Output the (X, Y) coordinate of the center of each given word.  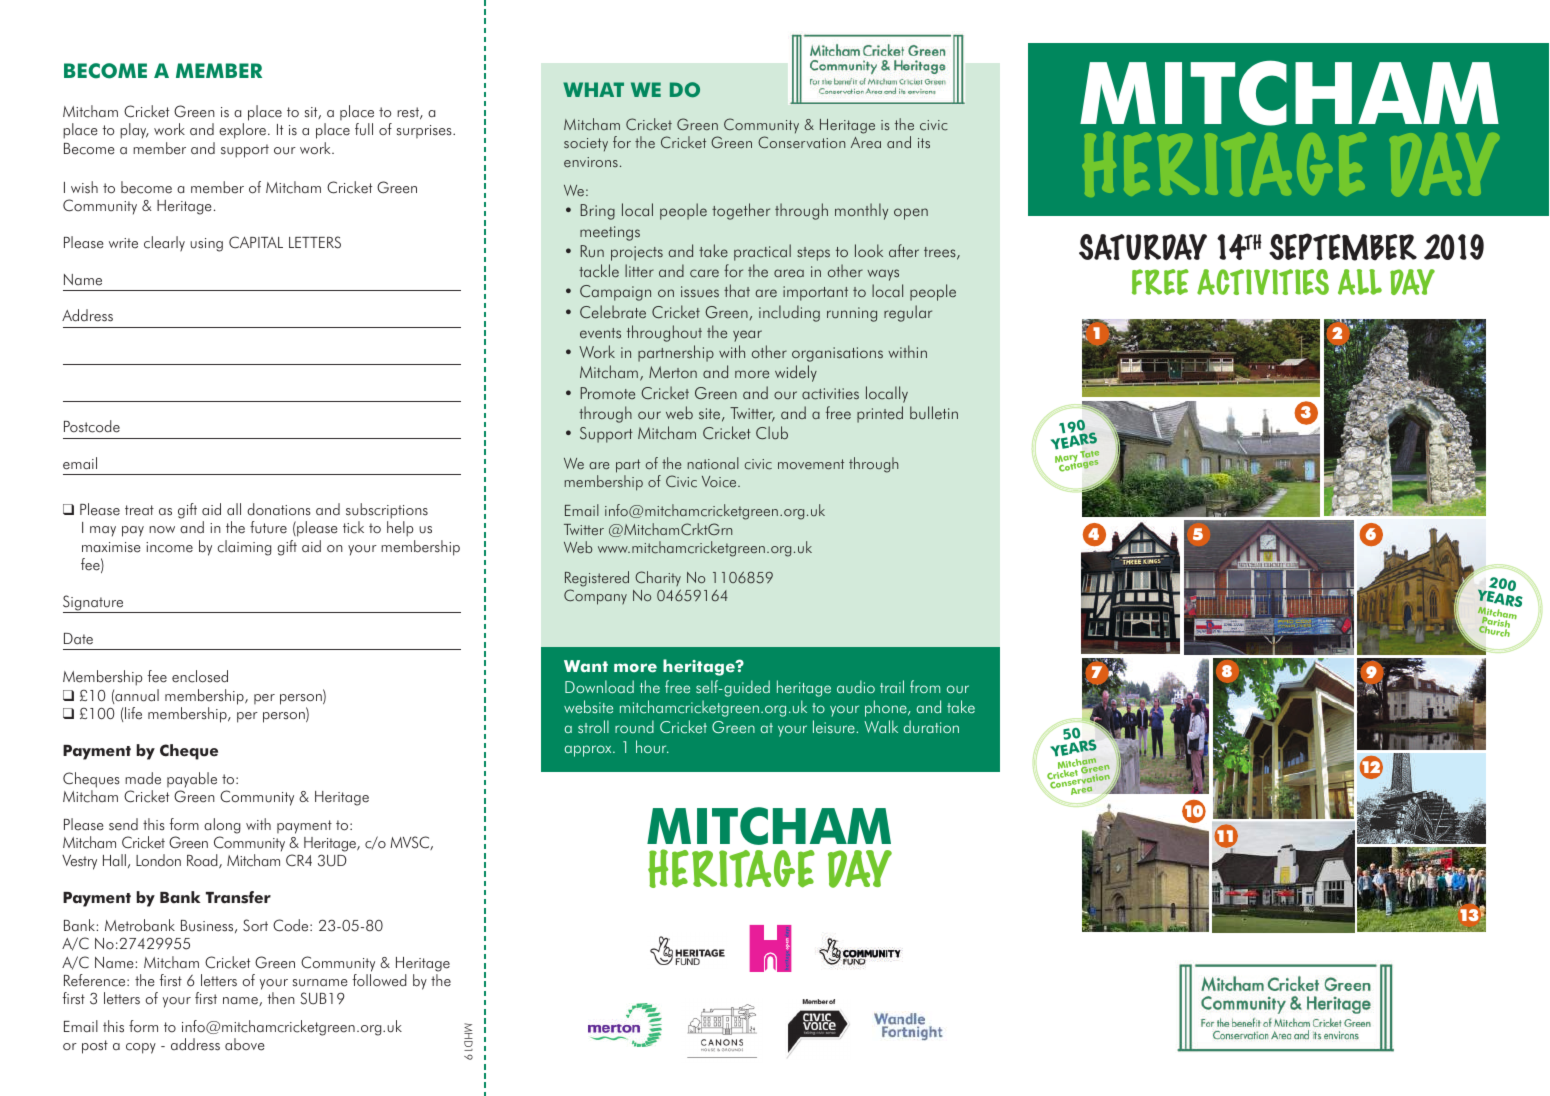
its (924, 143)
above (244, 1044)
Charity (658, 578)
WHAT (593, 89)
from (925, 686)
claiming (244, 548)
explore (244, 131)
